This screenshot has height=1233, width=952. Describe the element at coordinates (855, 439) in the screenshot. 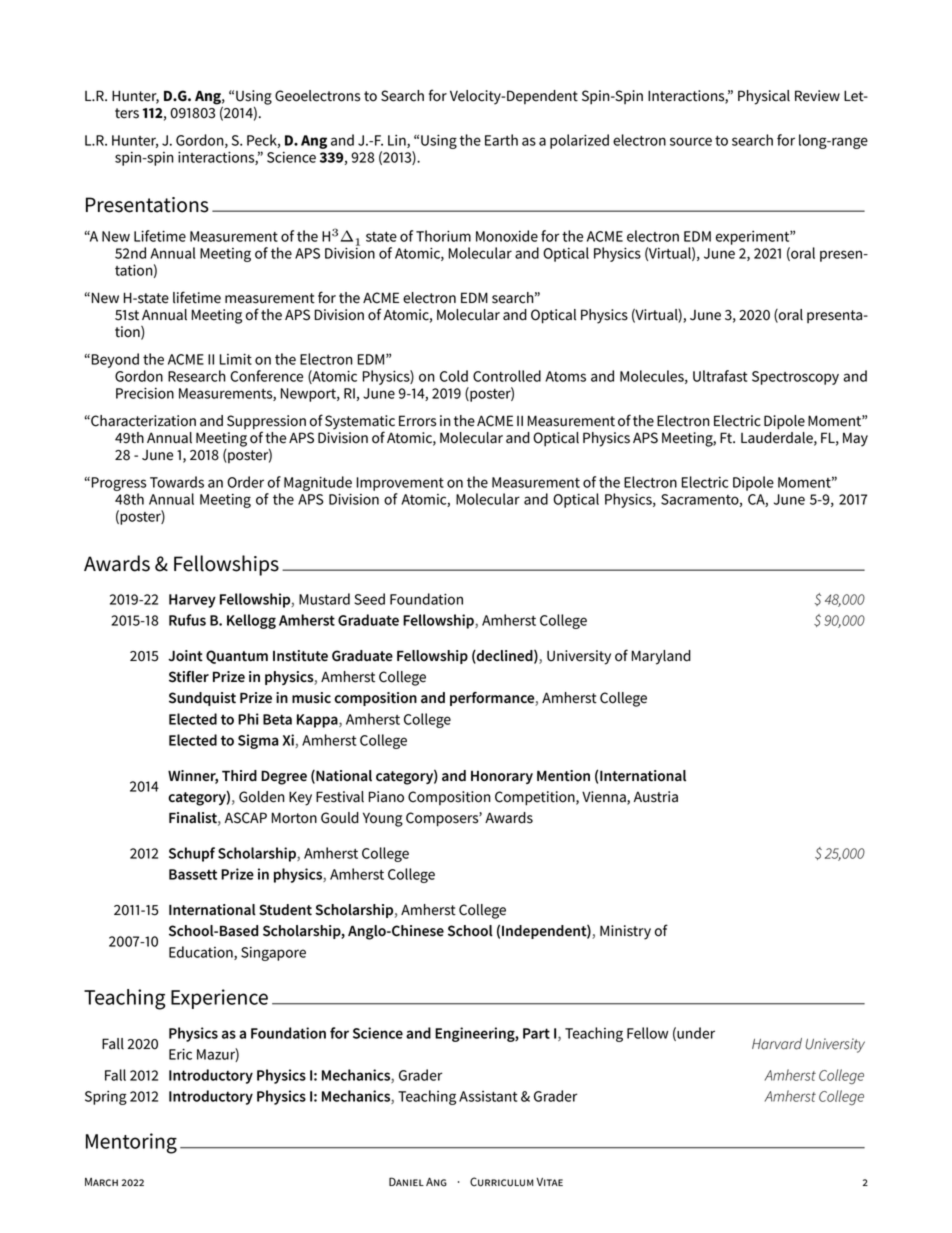

I see `May` at that location.
